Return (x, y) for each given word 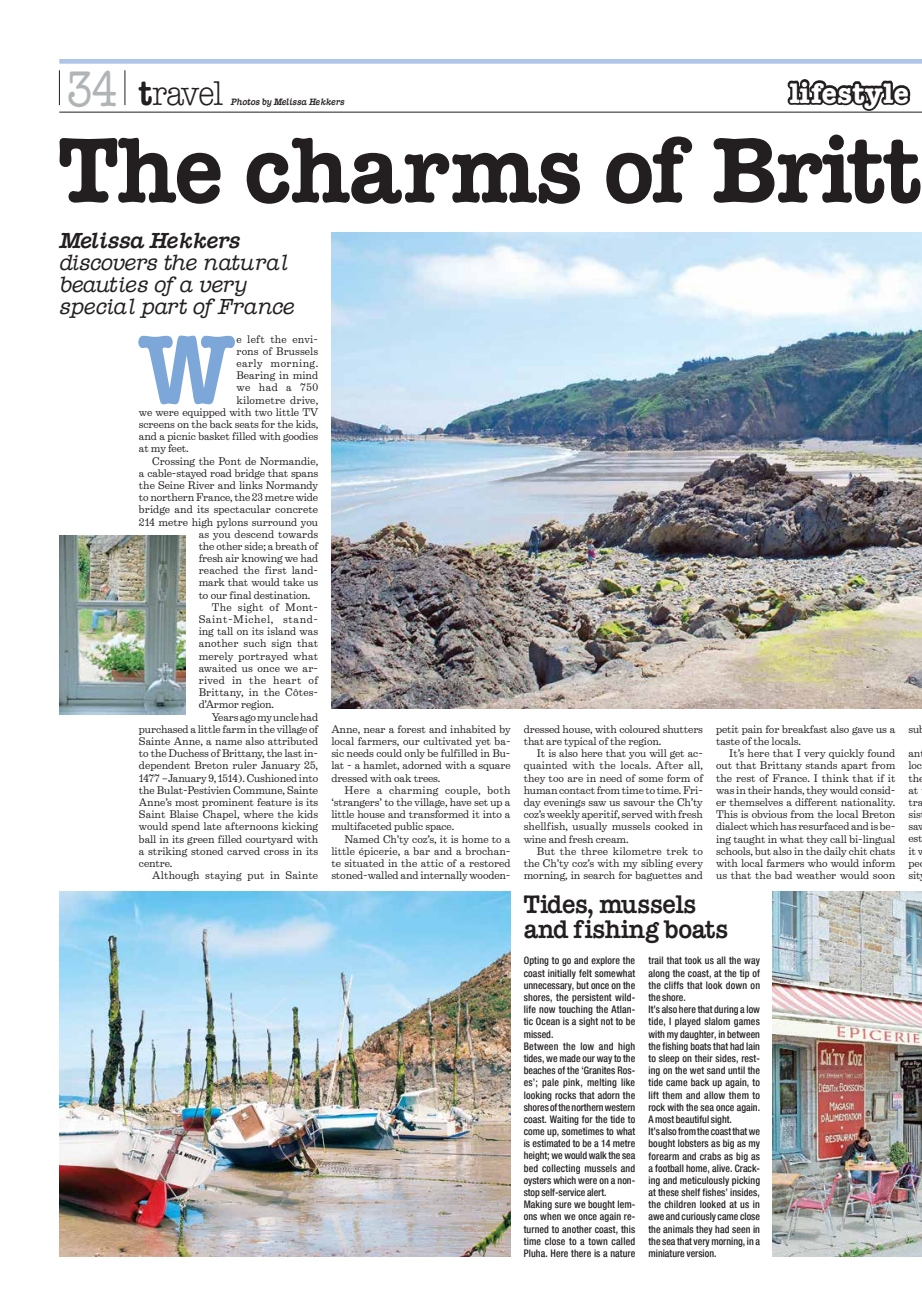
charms (413, 171)
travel (180, 93)
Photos (245, 101)
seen (741, 1230)
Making (538, 1206)
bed (531, 1168)
